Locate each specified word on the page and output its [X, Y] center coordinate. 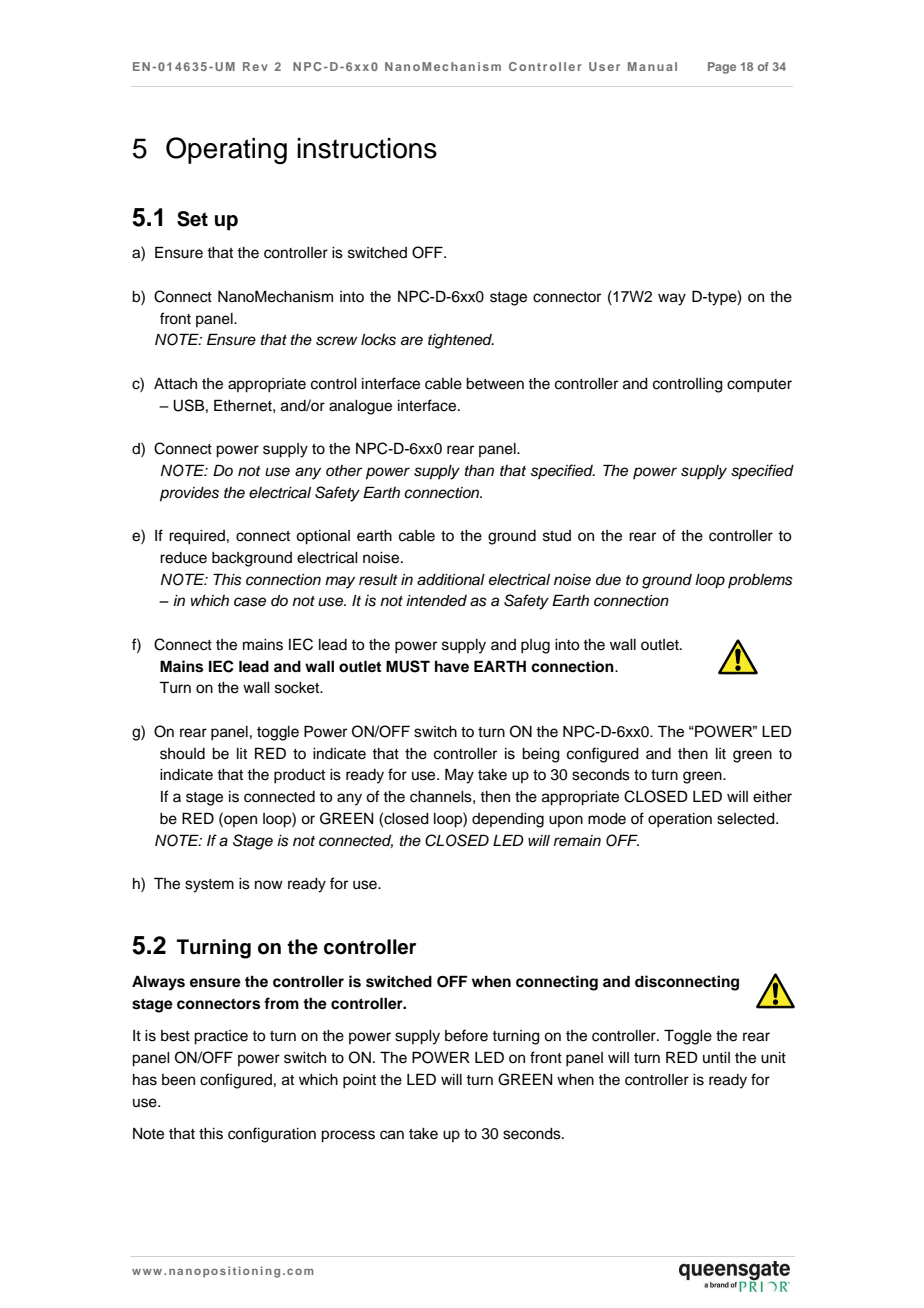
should [182, 754]
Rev [255, 66]
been [178, 1080]
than [479, 470]
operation [680, 820]
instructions [367, 148]
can [392, 1135]
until [716, 1057]
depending [508, 820]
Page [722, 68]
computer [759, 386]
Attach [175, 384]
